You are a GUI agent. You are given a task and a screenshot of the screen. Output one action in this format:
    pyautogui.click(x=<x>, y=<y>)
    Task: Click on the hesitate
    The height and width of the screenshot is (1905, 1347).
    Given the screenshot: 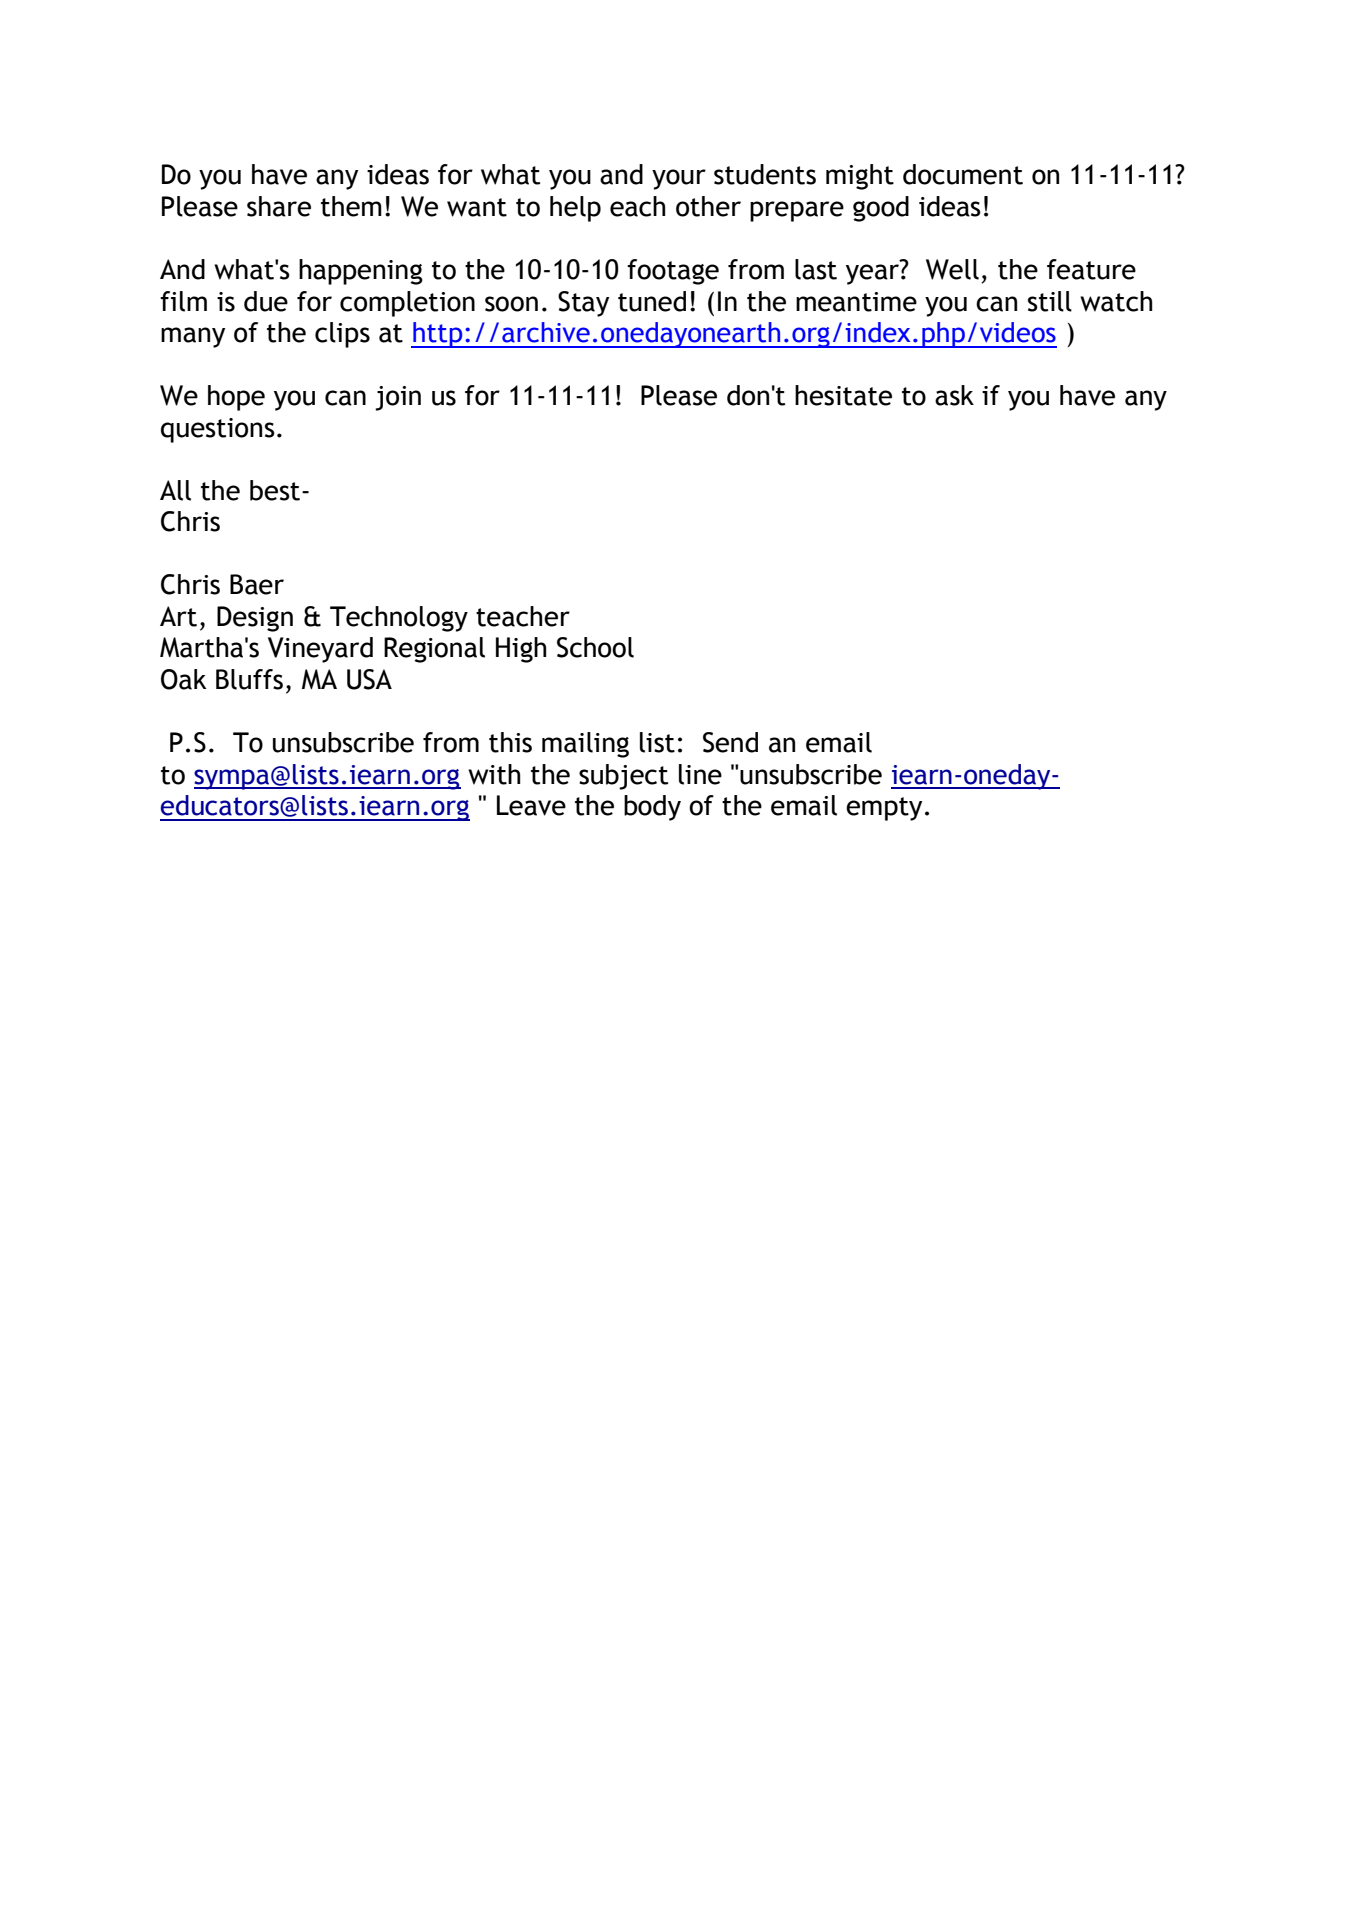 What is the action you would take?
    pyautogui.click(x=843, y=395)
